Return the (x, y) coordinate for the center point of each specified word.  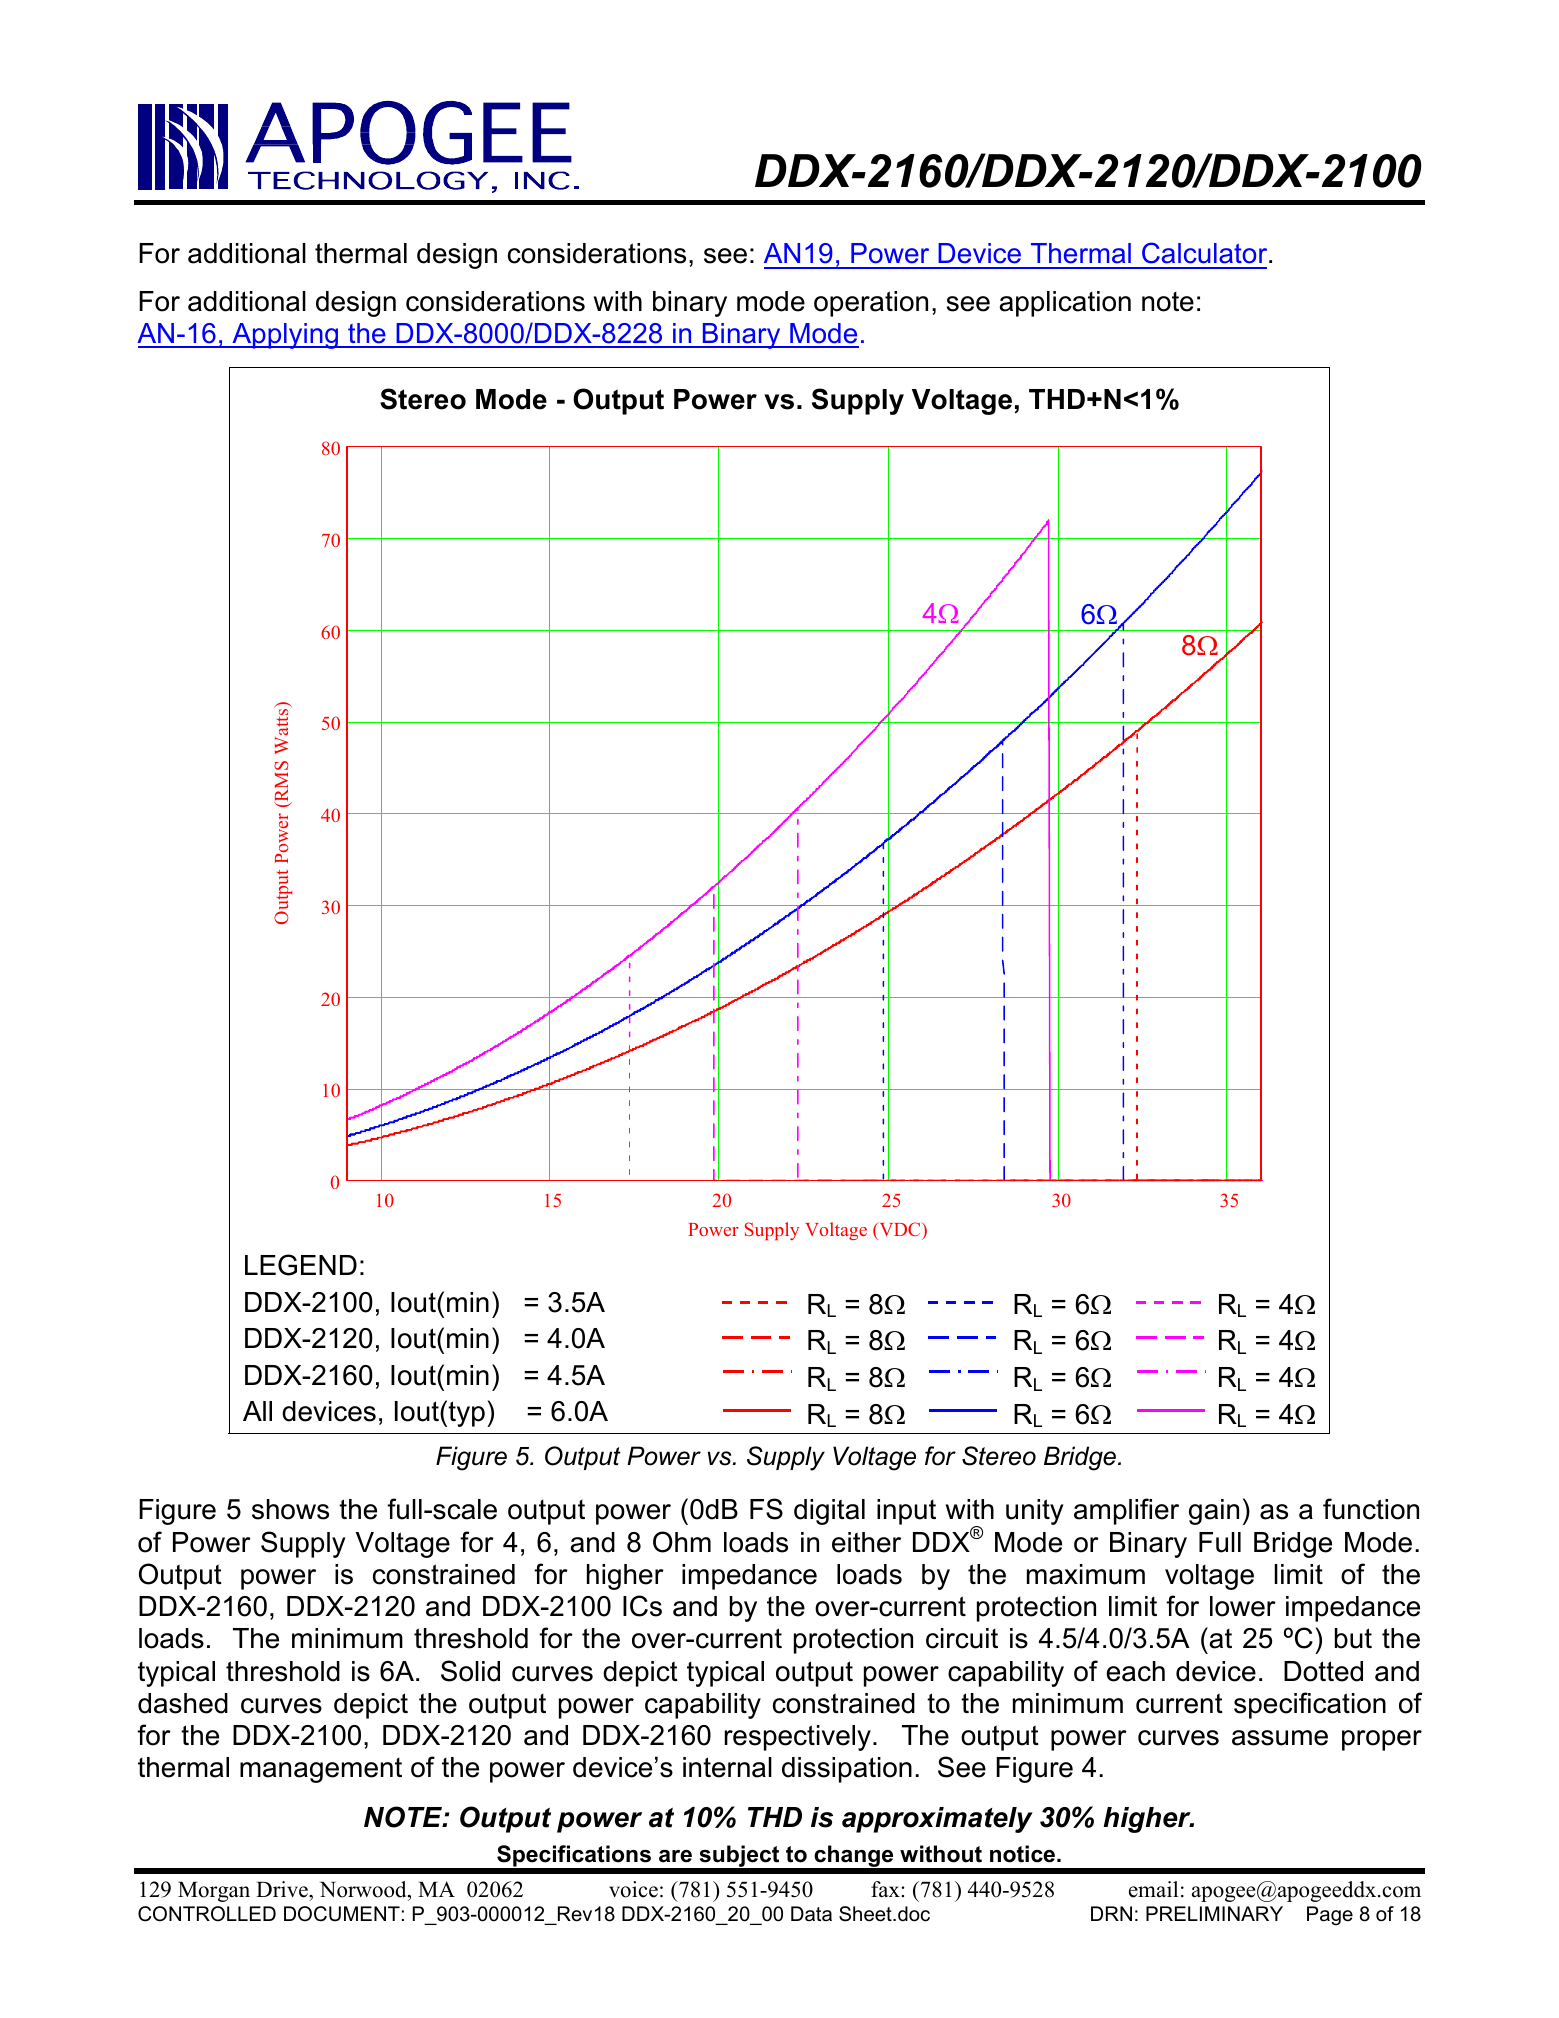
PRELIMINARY (1214, 1913)
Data (811, 1913)
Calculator (1206, 253)
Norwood (364, 1889)
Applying (285, 336)
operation (871, 304)
